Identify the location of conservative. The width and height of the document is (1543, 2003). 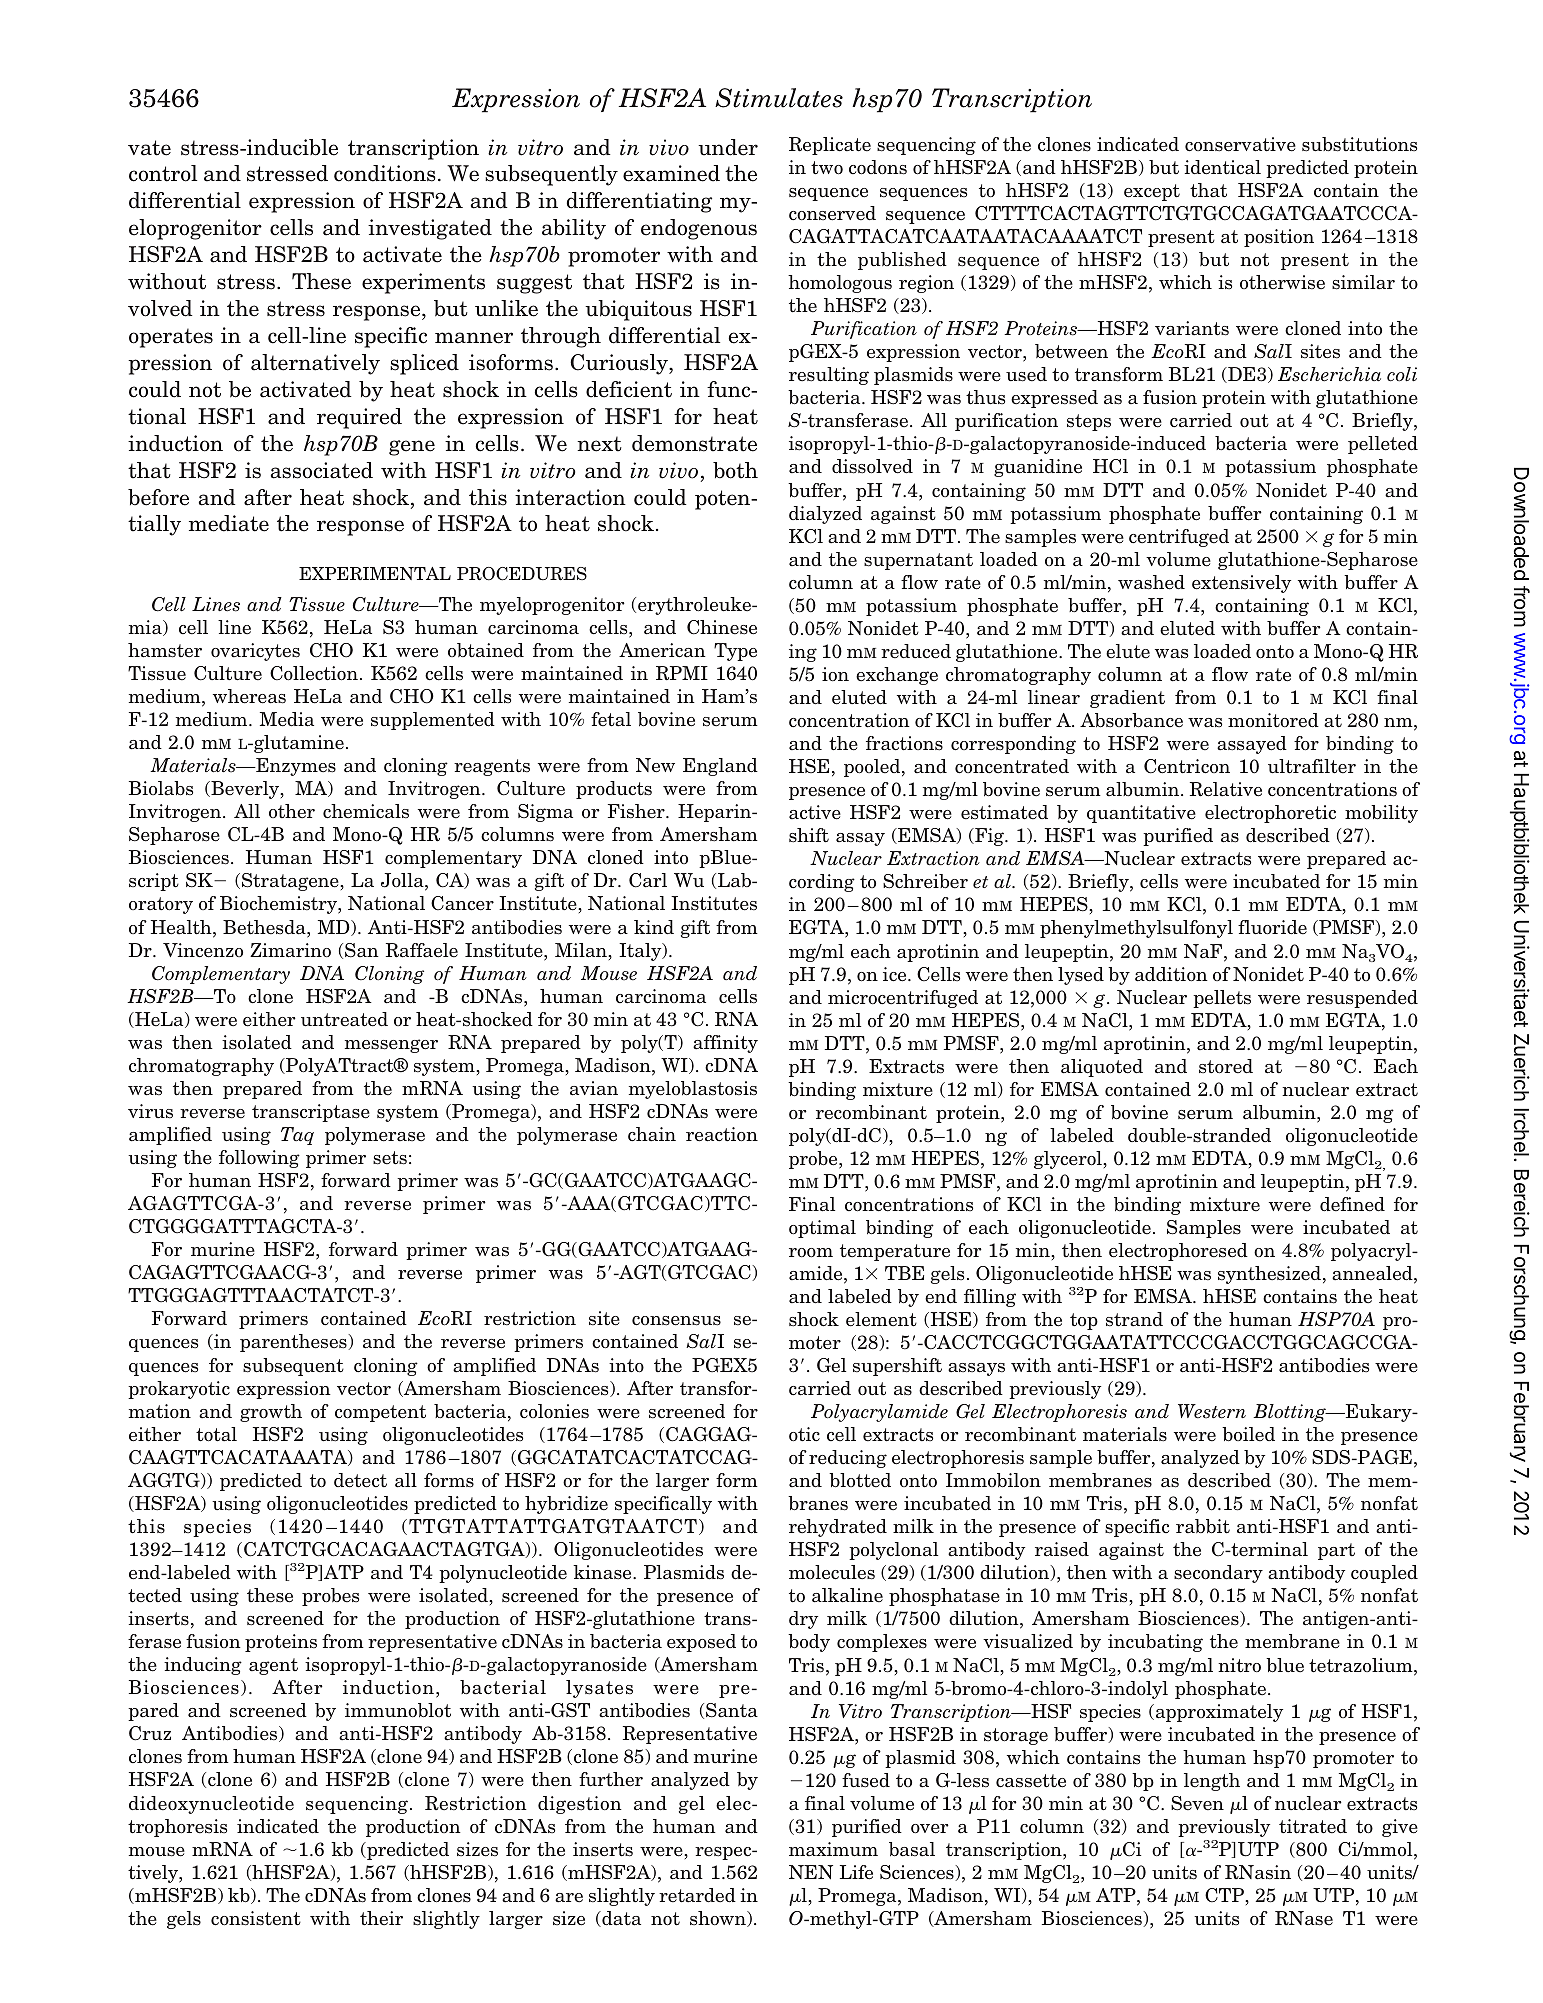
(1240, 144).
